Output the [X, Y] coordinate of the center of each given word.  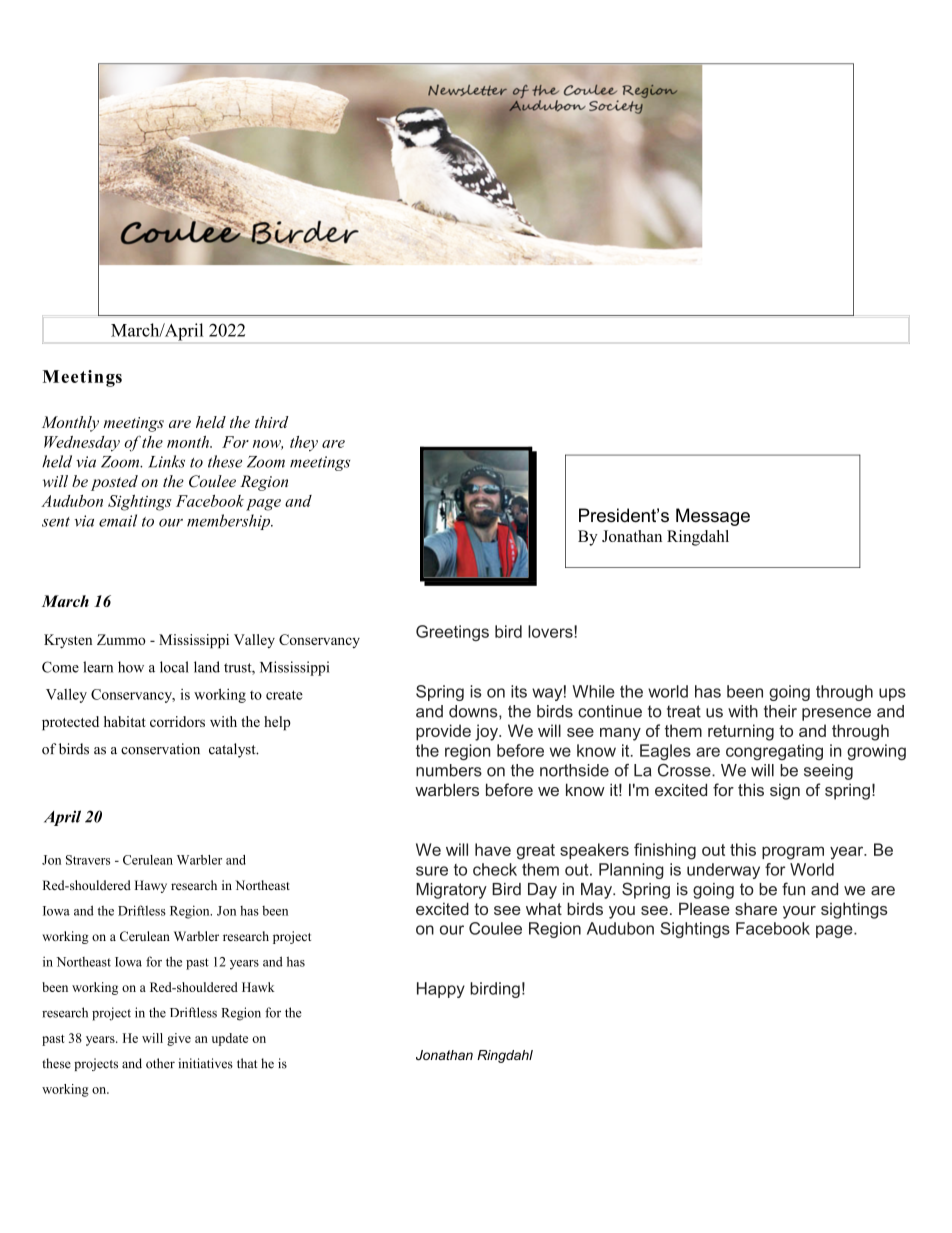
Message [713, 517]
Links [166, 461]
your [799, 912]
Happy [441, 990]
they [304, 444]
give [179, 1039]
